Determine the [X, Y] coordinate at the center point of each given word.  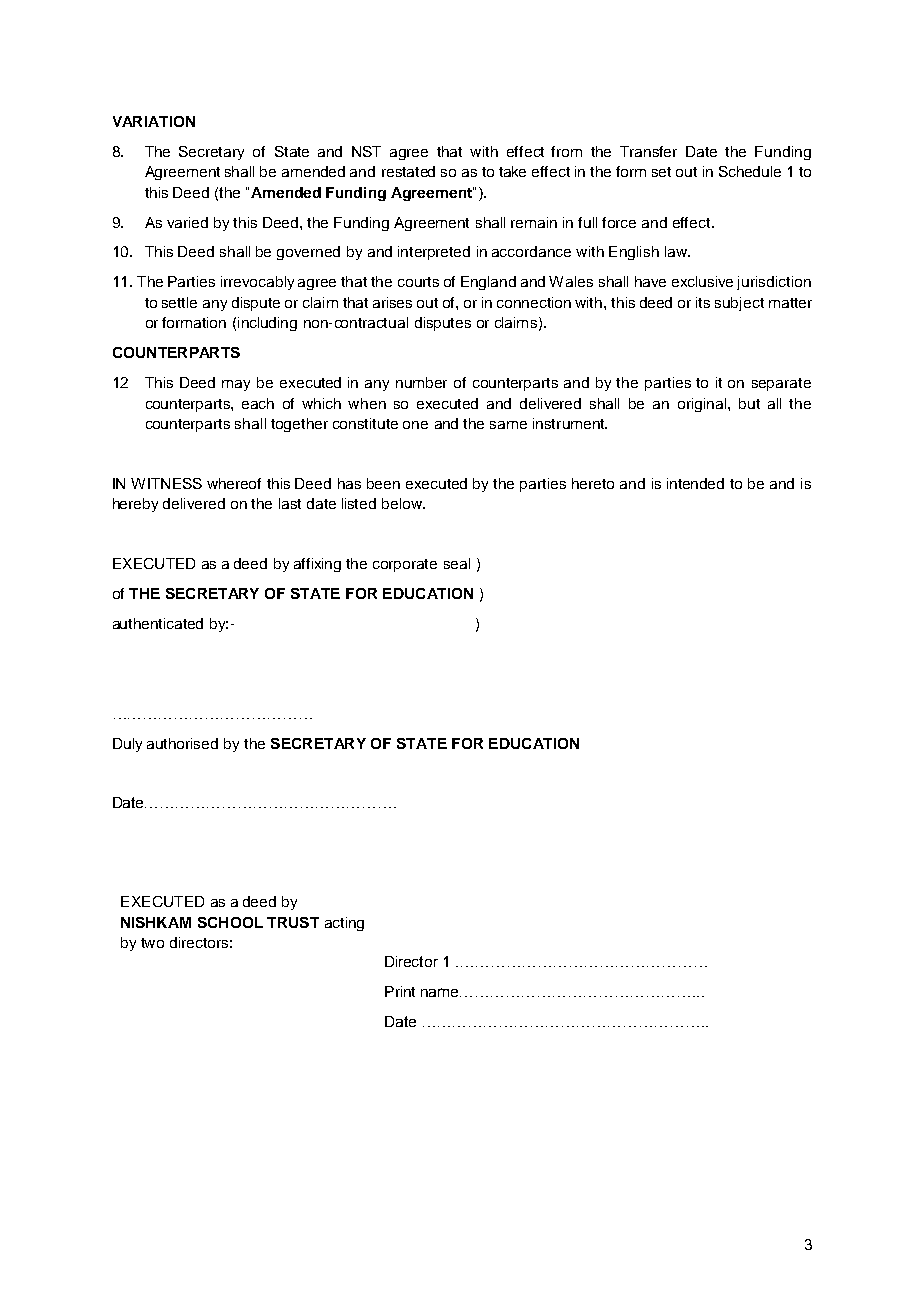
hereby [135, 505]
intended [695, 483]
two [152, 943]
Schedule [750, 171]
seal [457, 563]
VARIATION [154, 121]
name [441, 992]
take [512, 171]
